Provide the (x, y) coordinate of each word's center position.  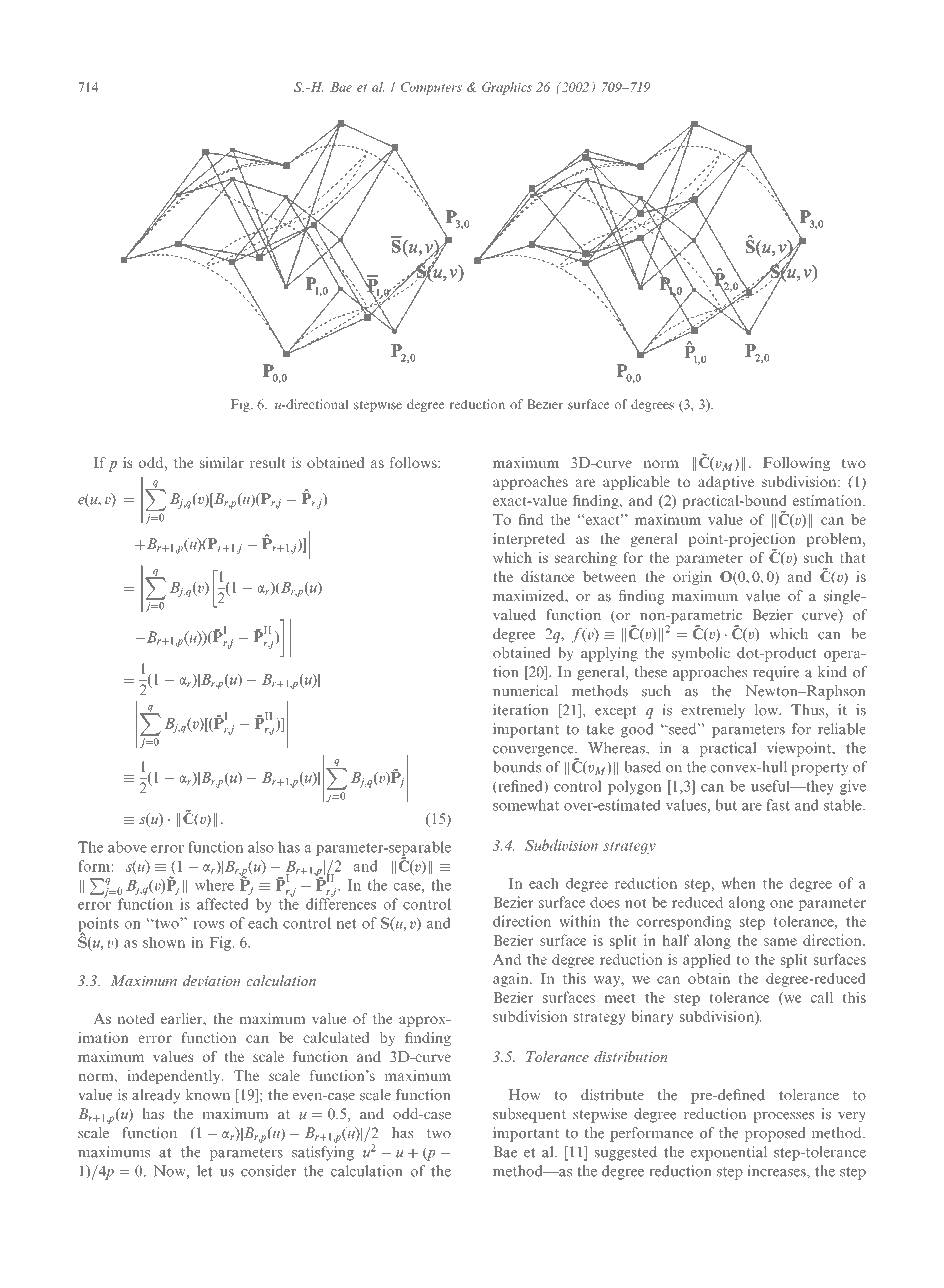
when (738, 883)
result (268, 462)
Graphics (507, 88)
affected (223, 904)
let (205, 1171)
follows (414, 462)
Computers (431, 88)
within (580, 921)
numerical (525, 691)
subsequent (529, 1115)
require (776, 673)
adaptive (726, 483)
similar (222, 462)
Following (796, 464)
